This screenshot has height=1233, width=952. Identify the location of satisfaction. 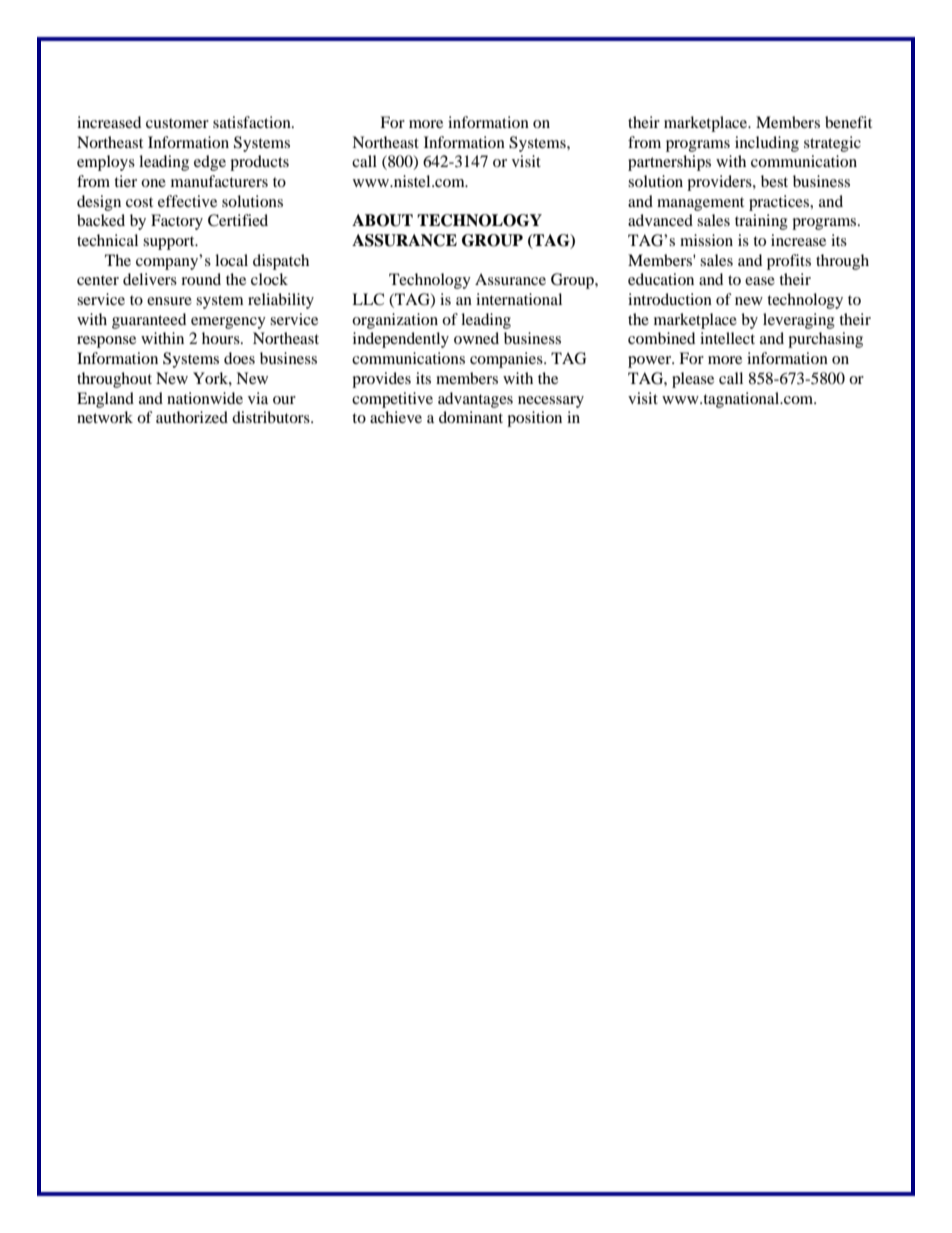
(253, 122).
